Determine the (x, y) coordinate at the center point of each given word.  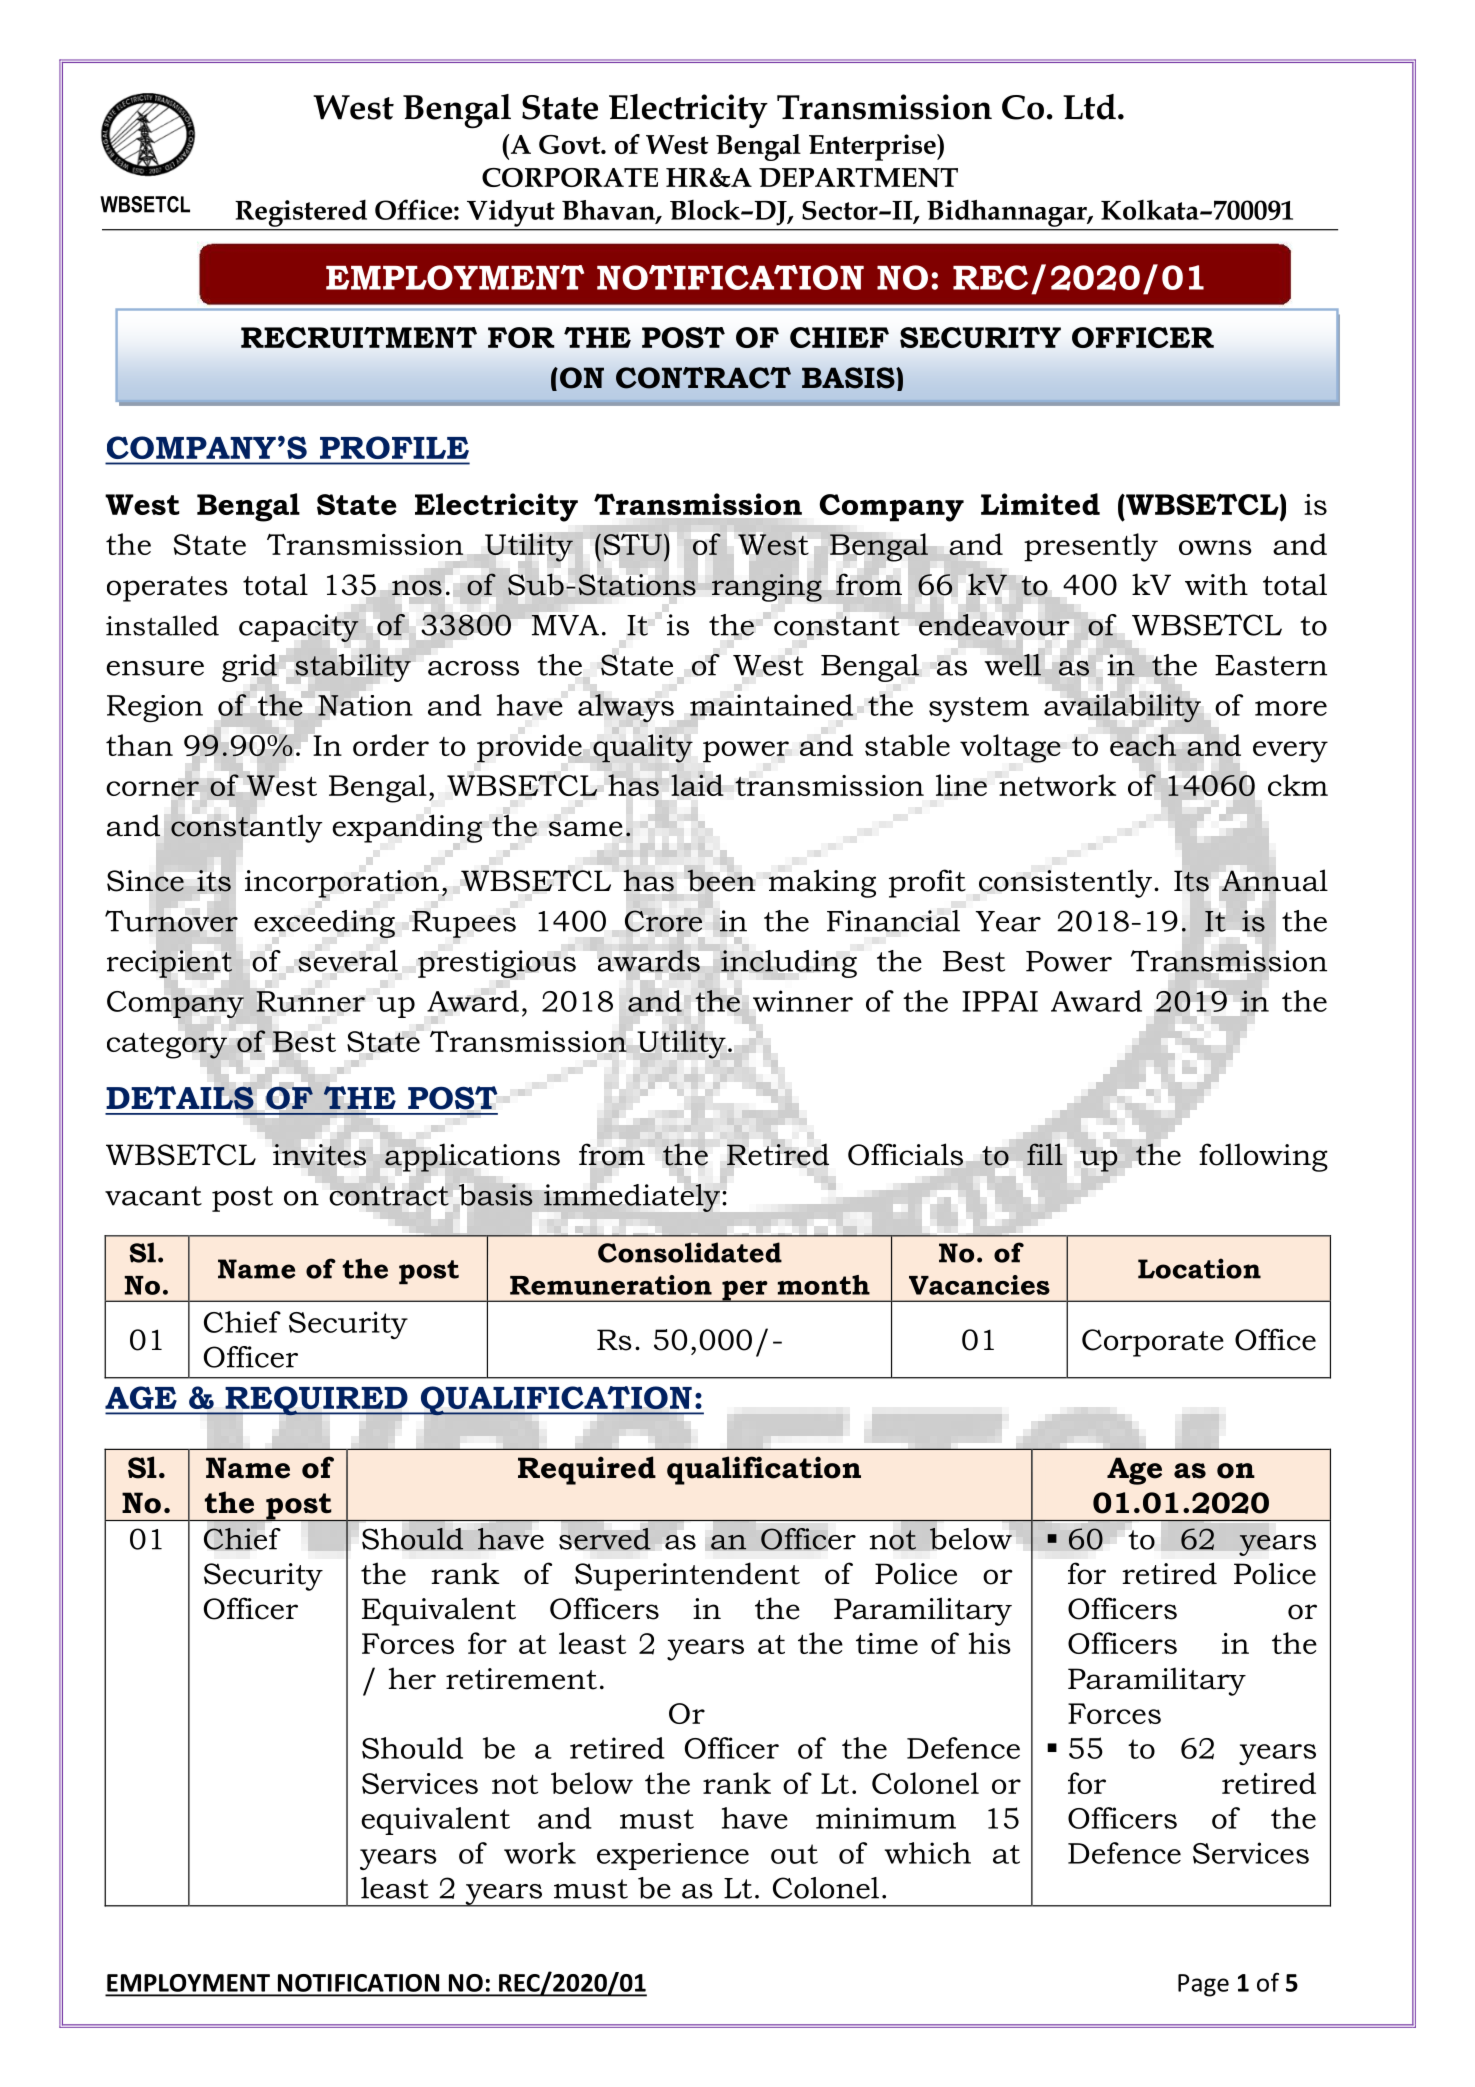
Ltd (1089, 107)
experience (673, 1856)
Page (1203, 1985)
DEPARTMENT (858, 177)
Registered (301, 213)
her (412, 1678)
